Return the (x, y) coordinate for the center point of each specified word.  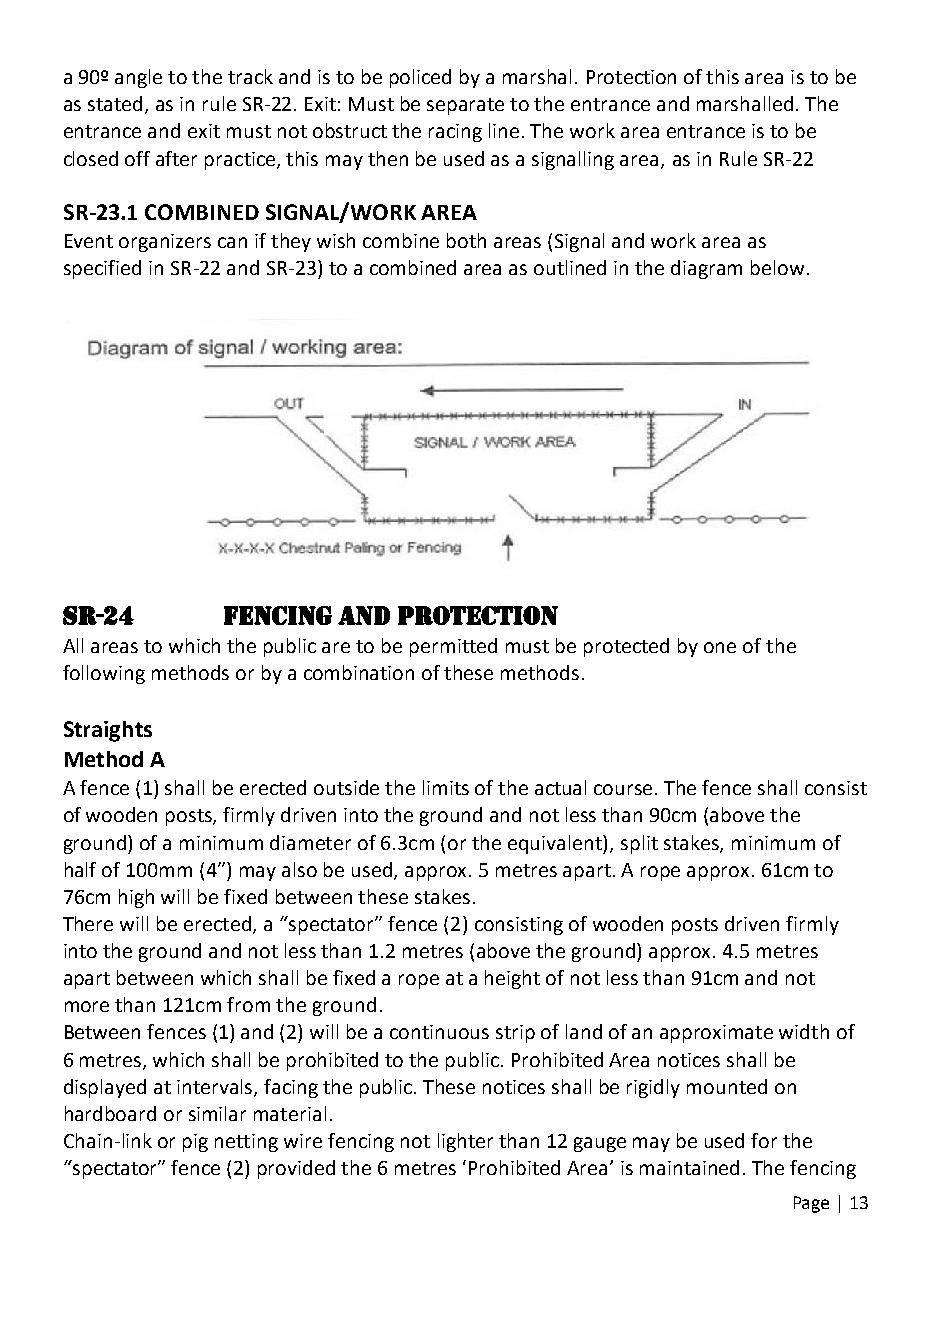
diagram (706, 269)
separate (465, 106)
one (720, 647)
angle (138, 78)
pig (195, 1143)
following (104, 674)
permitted (453, 647)
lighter (465, 1142)
